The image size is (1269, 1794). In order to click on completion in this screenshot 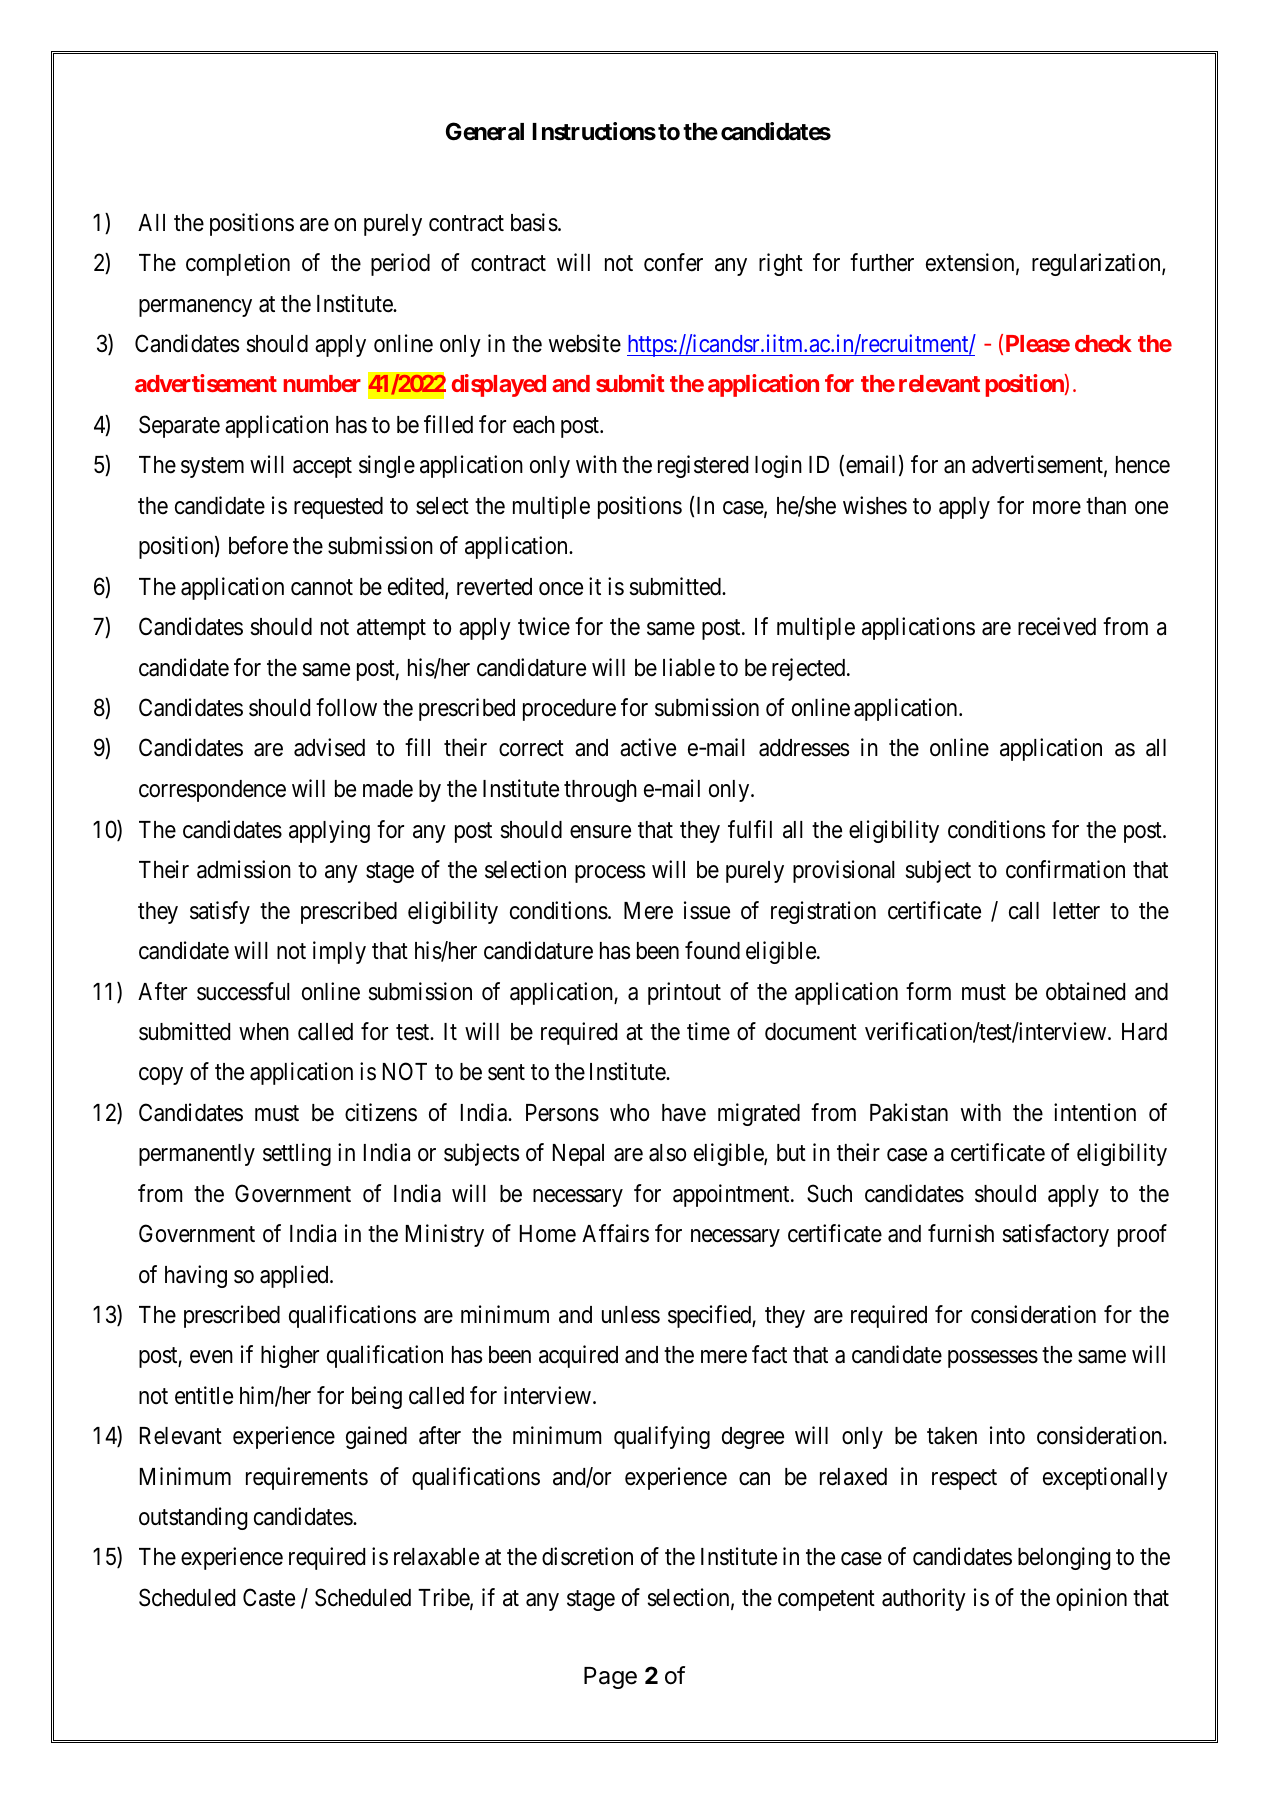, I will do `click(238, 264)`.
